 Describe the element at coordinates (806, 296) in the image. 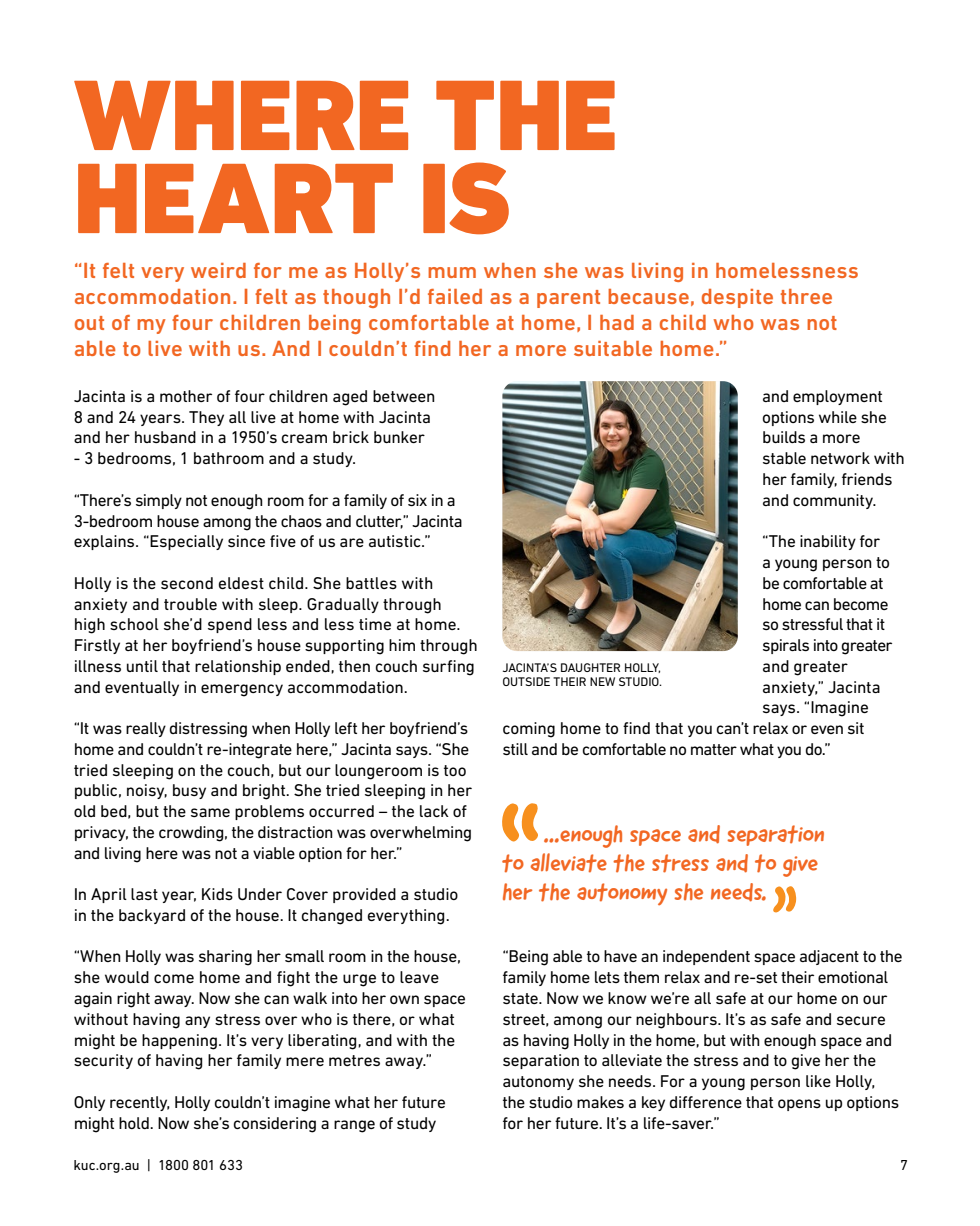

I see `three` at that location.
